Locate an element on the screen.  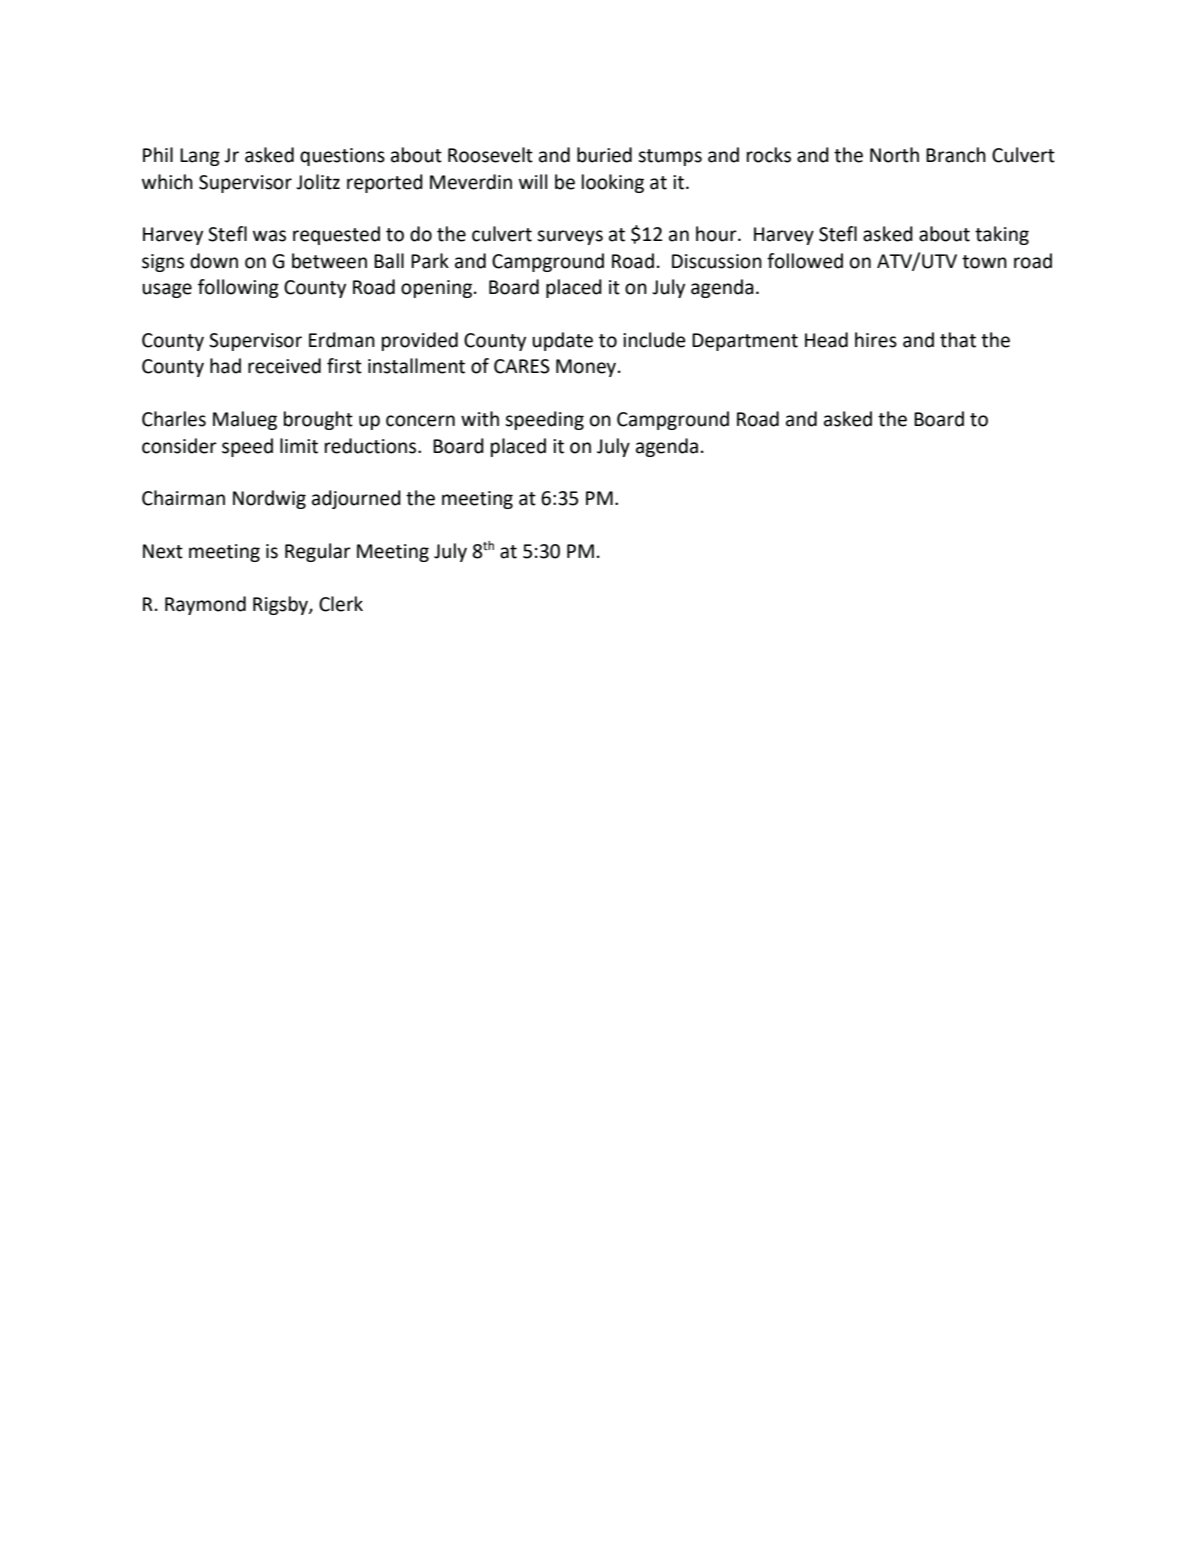
limit is located at coordinates (299, 446).
